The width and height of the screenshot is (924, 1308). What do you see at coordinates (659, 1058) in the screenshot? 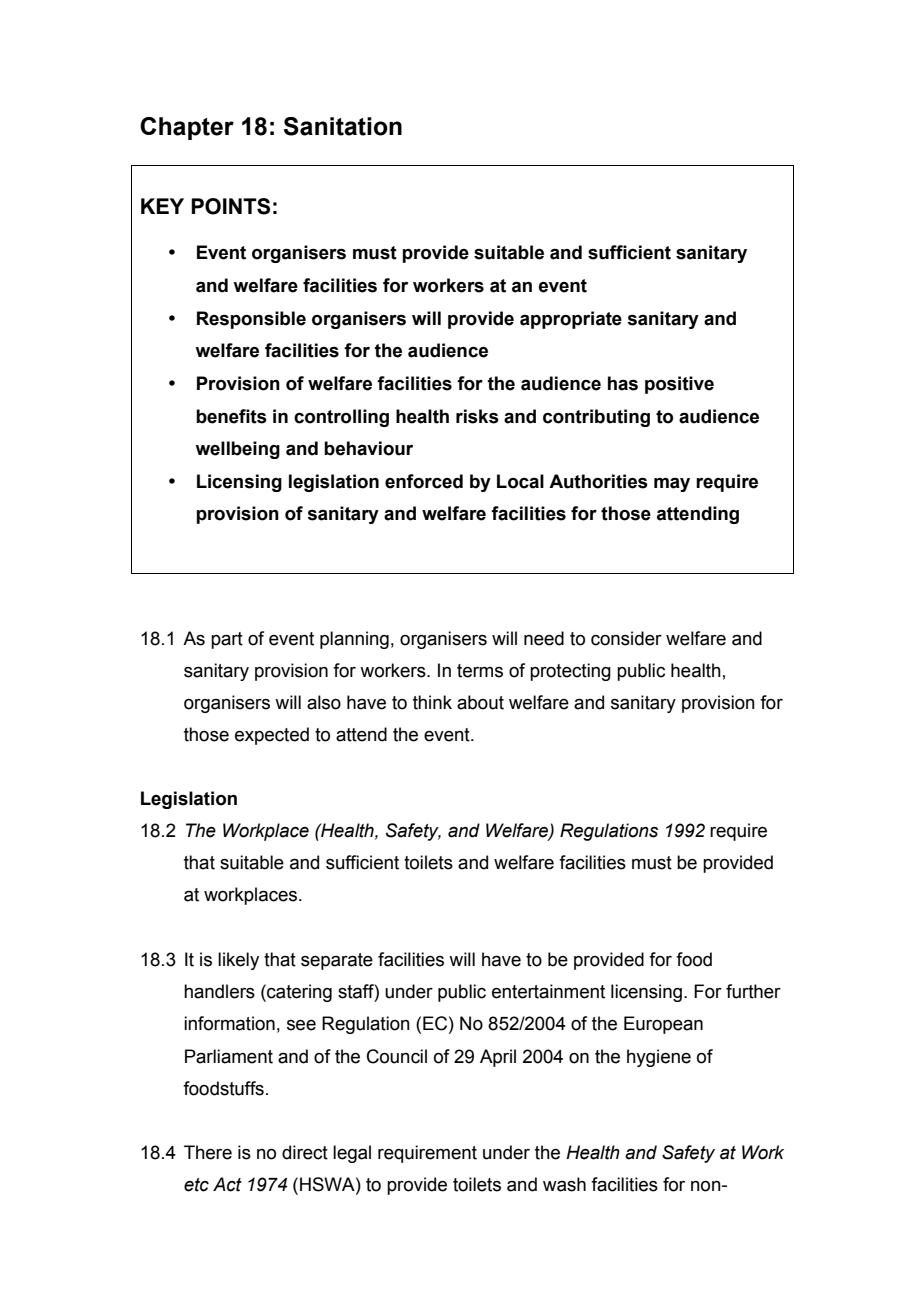
I see `hygiene` at bounding box center [659, 1058].
